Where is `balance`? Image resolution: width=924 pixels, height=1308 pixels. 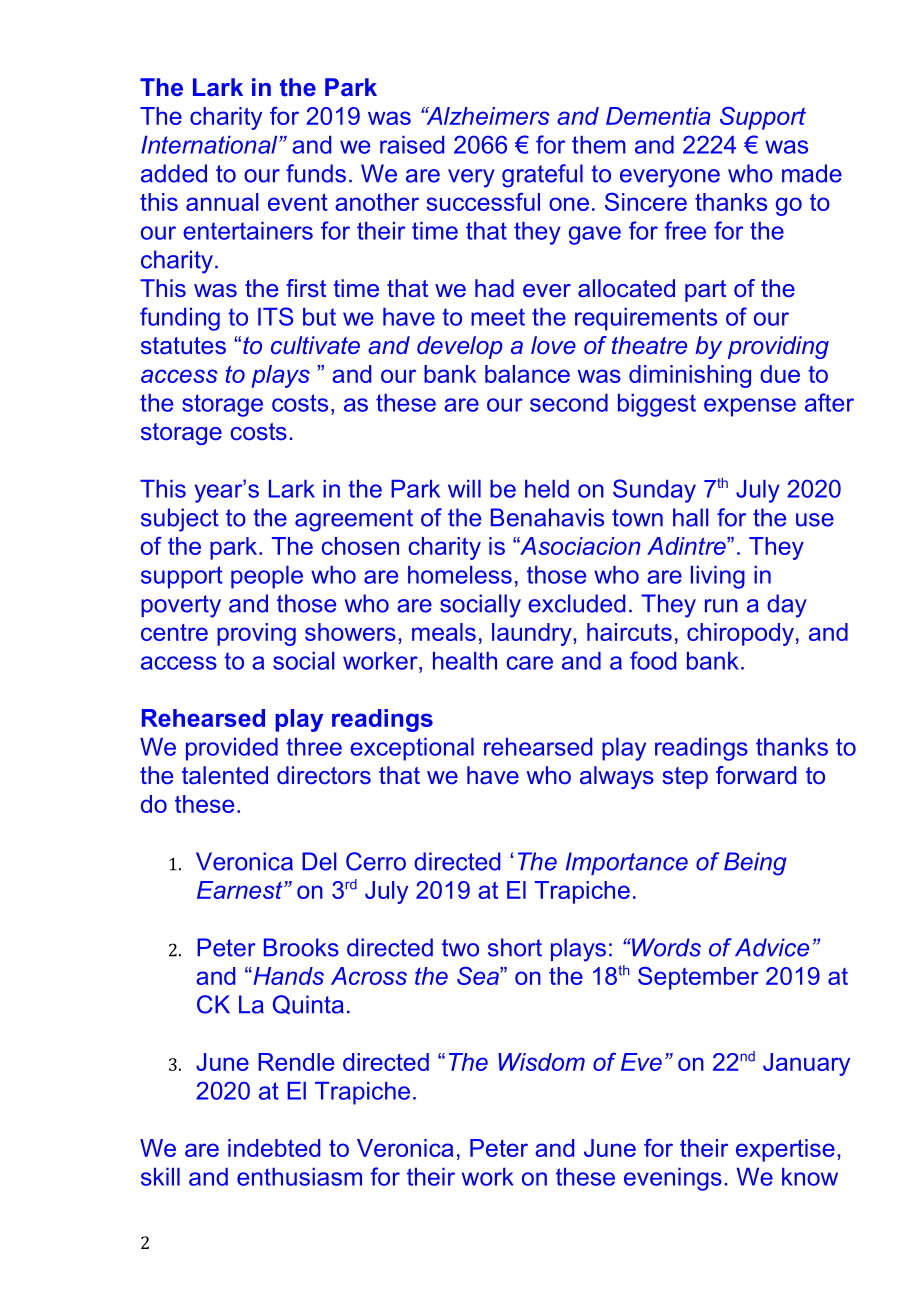 balance is located at coordinates (527, 374).
